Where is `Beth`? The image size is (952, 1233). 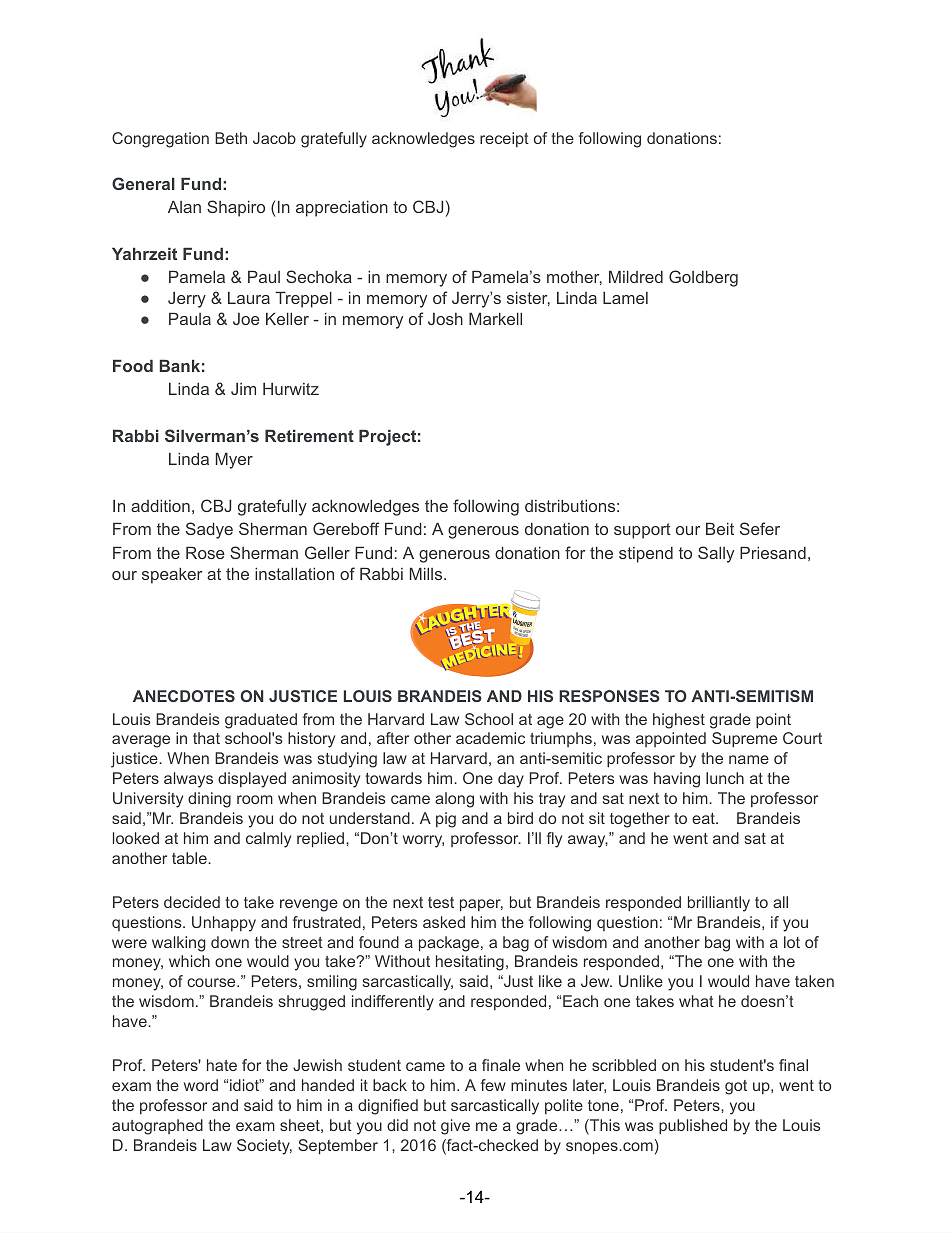
Beth is located at coordinates (231, 138).
